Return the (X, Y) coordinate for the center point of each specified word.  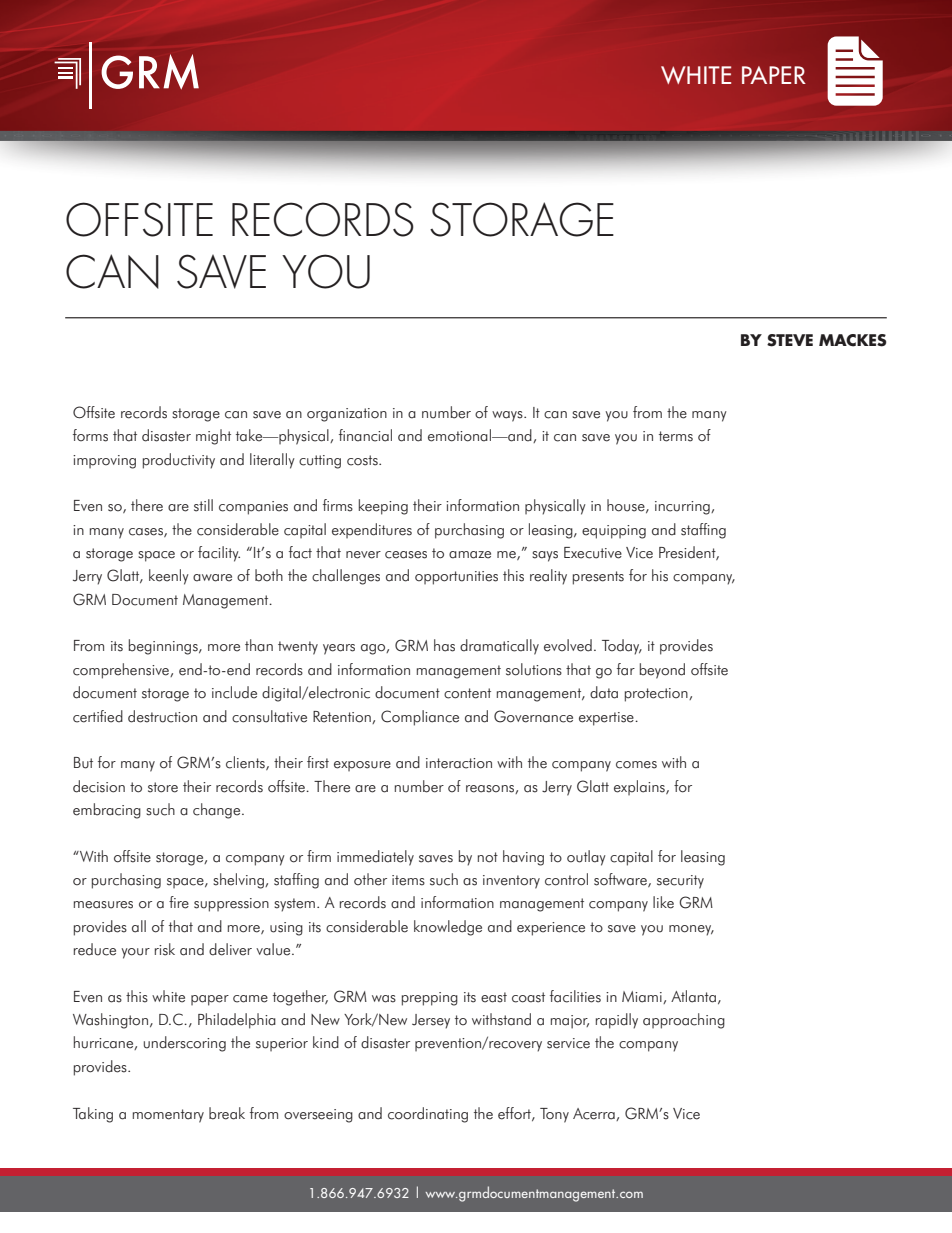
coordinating (428, 1115)
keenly (169, 577)
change (218, 811)
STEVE (790, 340)
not (488, 857)
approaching (684, 1021)
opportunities (456, 578)
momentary (168, 1116)
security (680, 882)
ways (508, 416)
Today (622, 647)
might (213, 437)
